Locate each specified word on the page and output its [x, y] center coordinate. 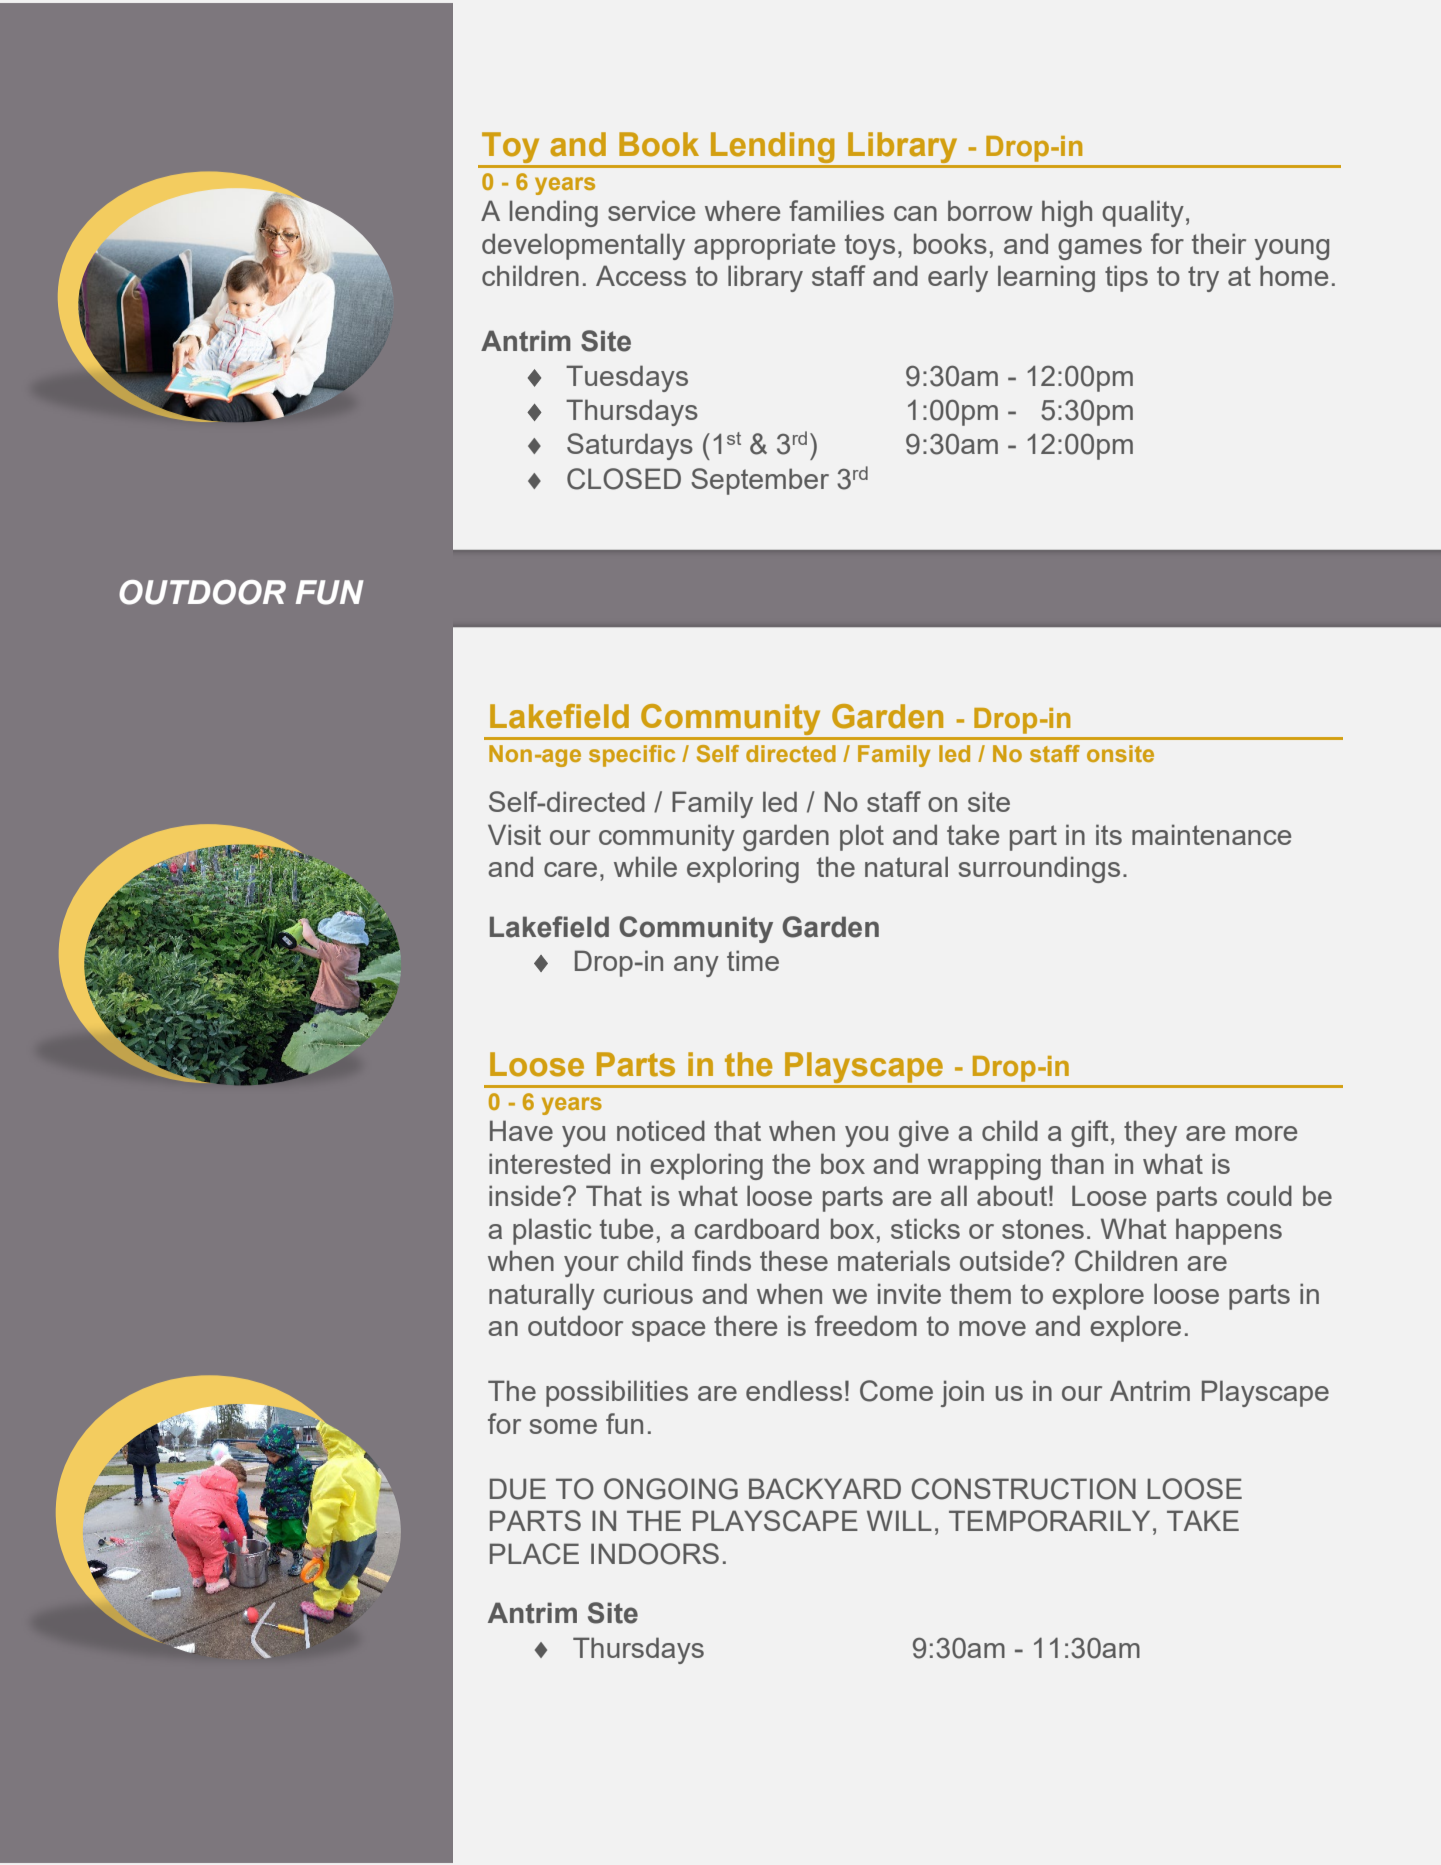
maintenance [1211, 834]
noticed [661, 1130]
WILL [899, 1520]
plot [862, 837]
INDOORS [655, 1554]
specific [632, 756]
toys [870, 247]
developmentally [583, 246]
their [1219, 243]
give [924, 1133]
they [1150, 1133]
